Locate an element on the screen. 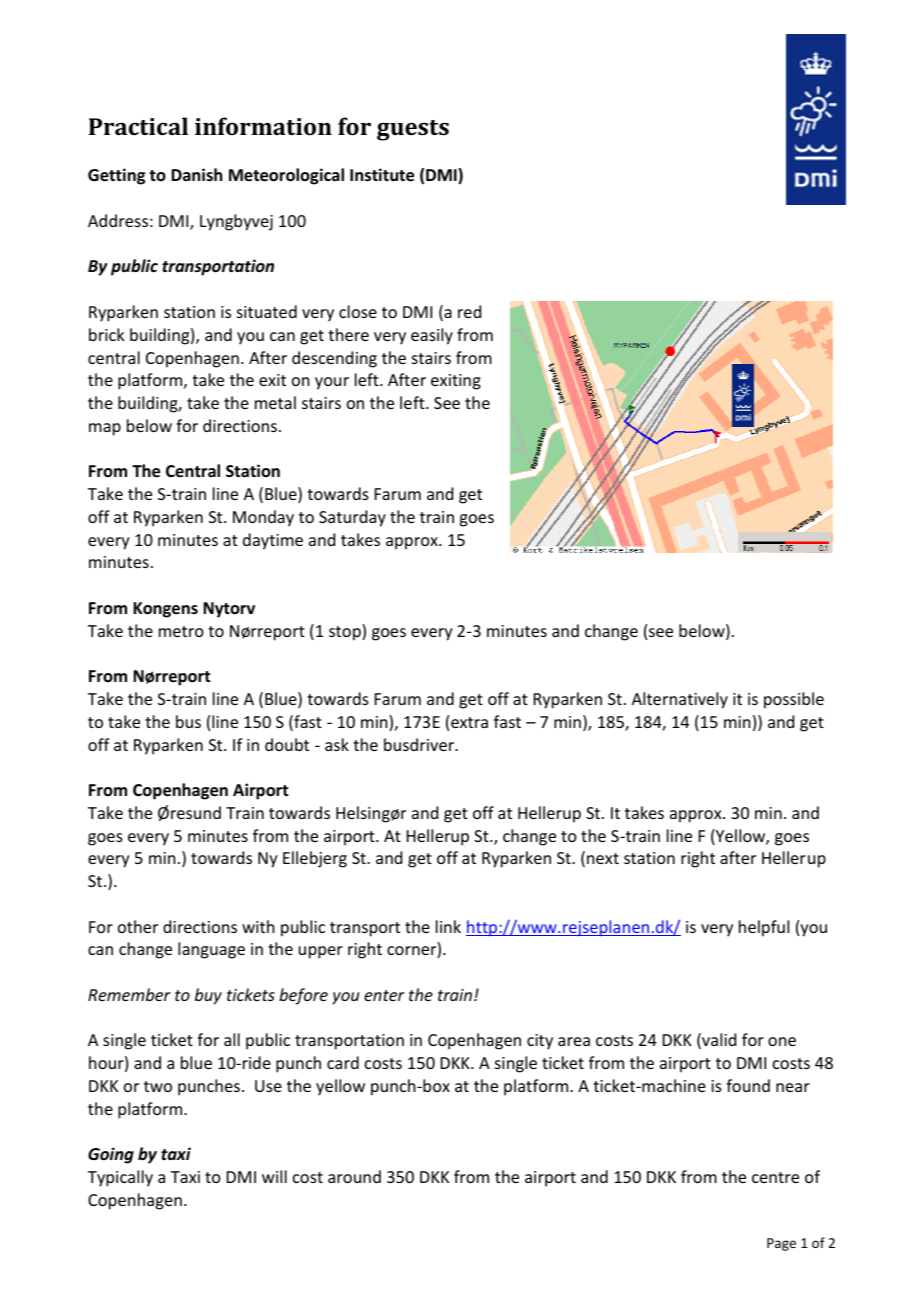  Alternatively is located at coordinates (680, 700).
